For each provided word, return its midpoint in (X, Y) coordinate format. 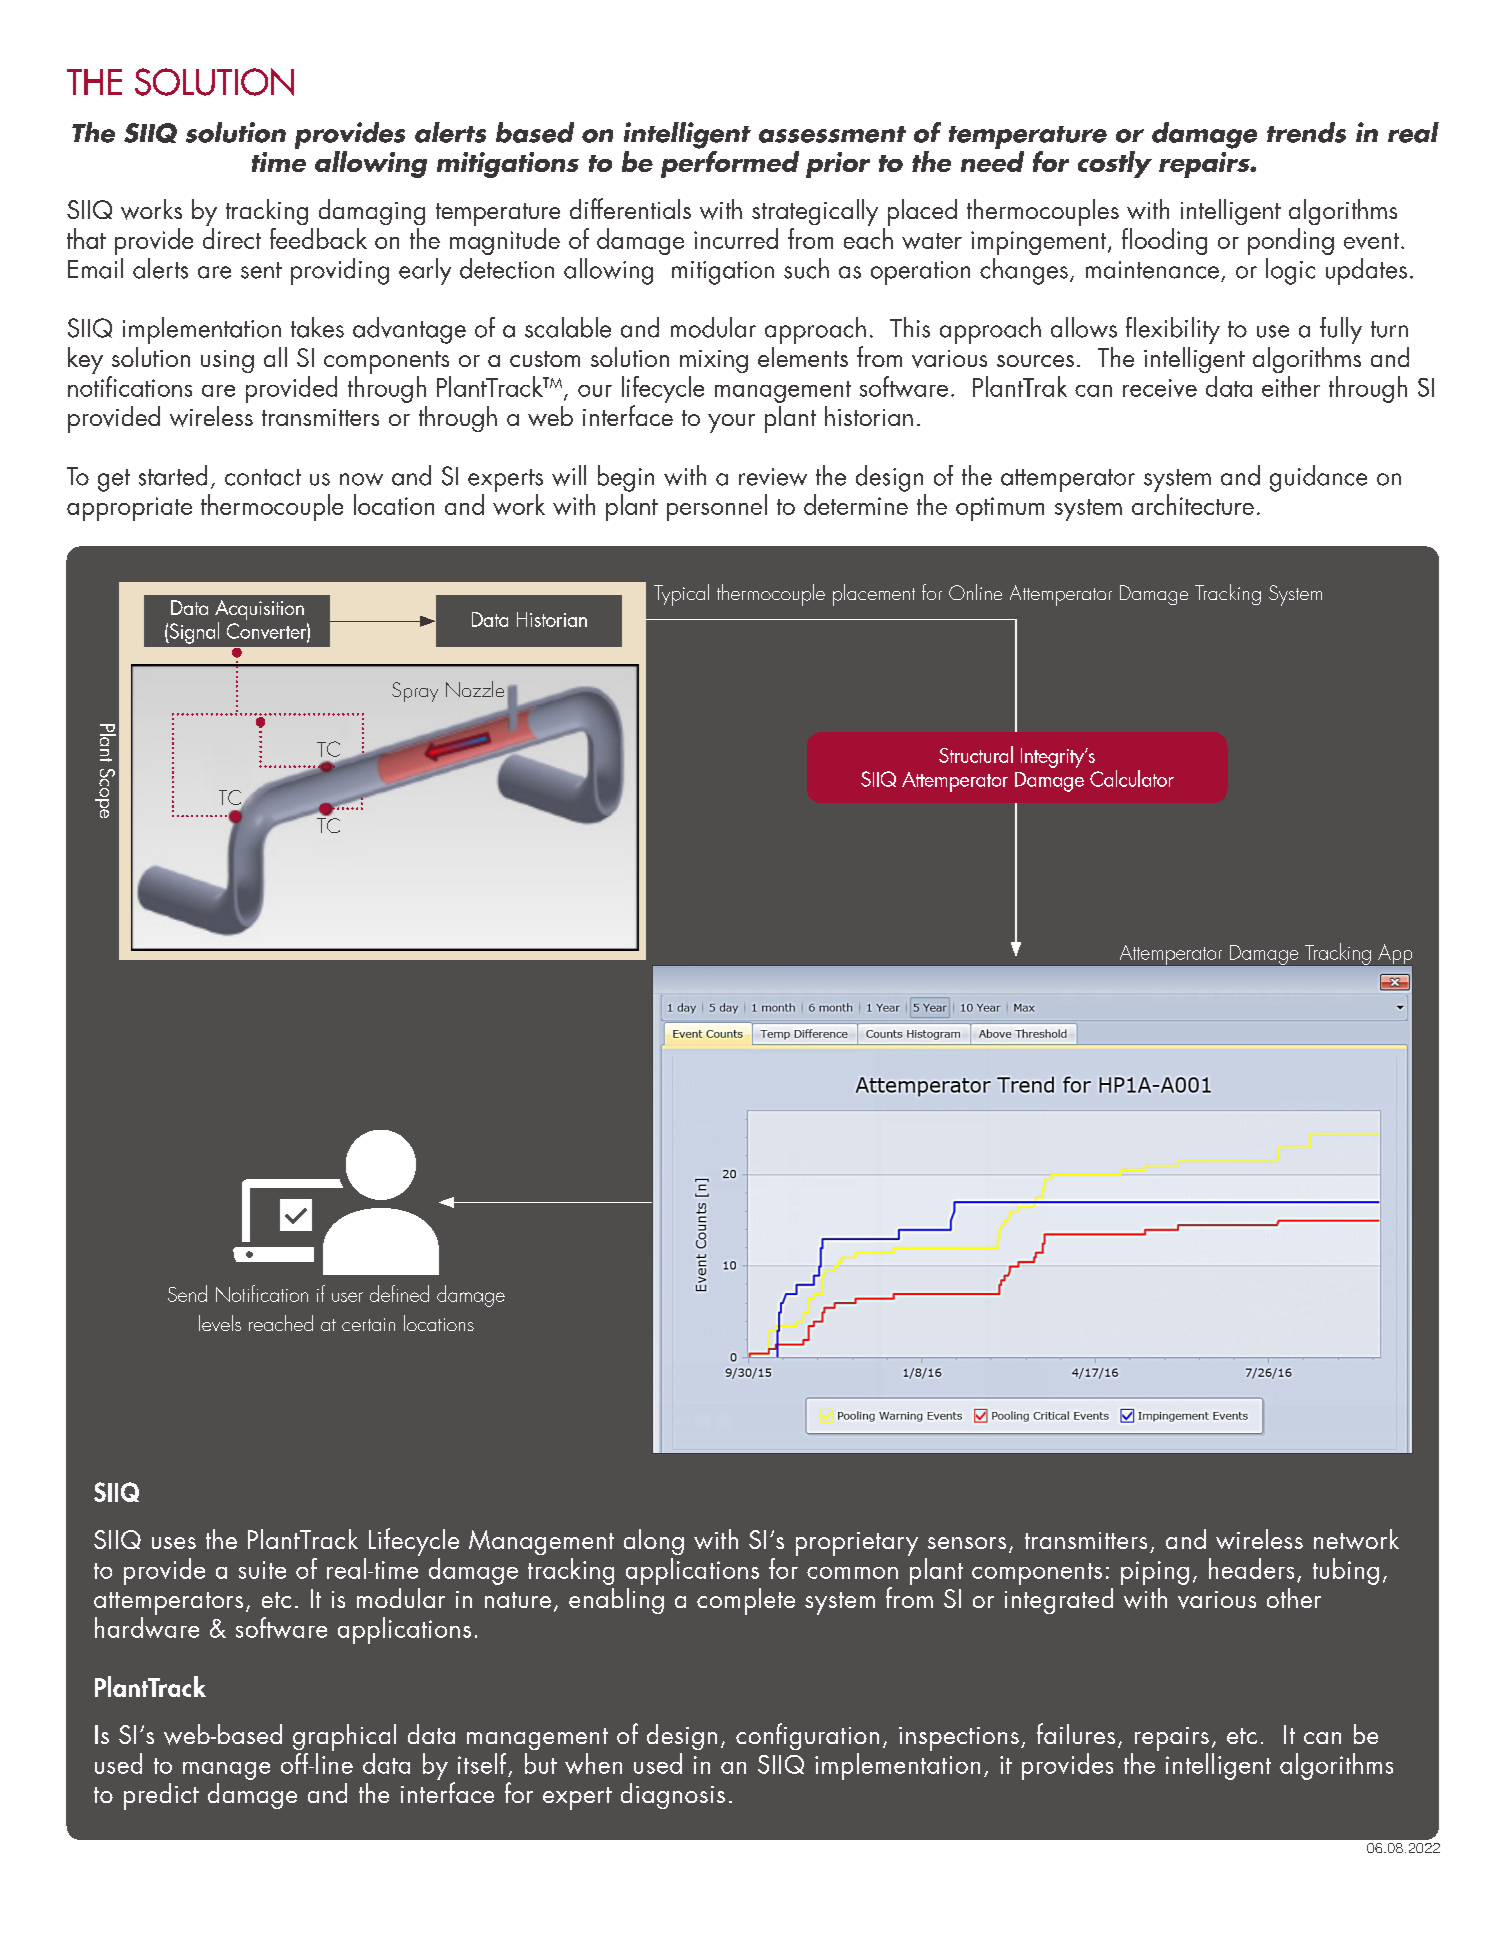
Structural (976, 754)
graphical (344, 1737)
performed (730, 164)
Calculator (1132, 778)
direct (232, 238)
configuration (807, 1736)
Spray (415, 692)
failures (1076, 1733)
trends (1306, 132)
